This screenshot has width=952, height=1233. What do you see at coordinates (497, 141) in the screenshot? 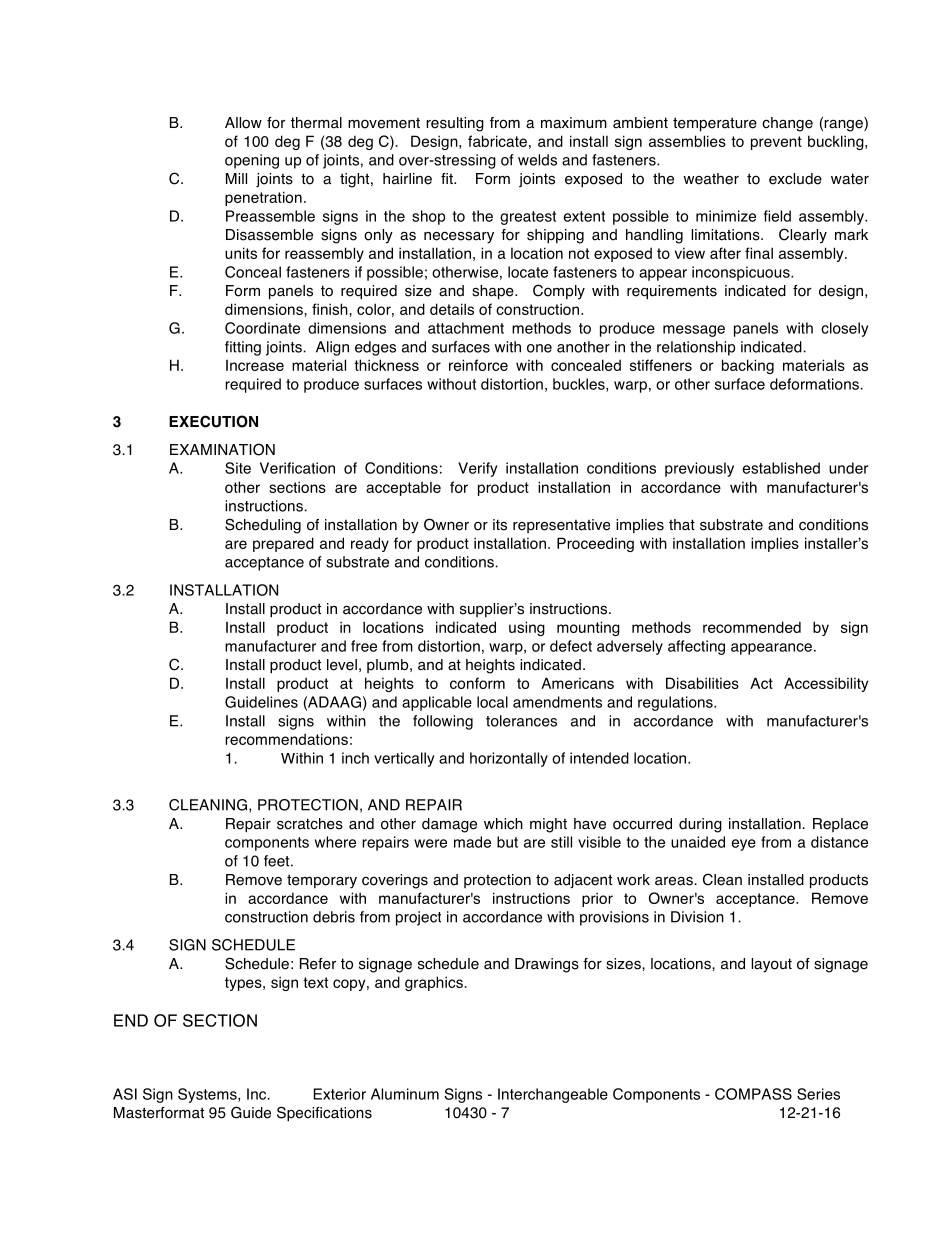
I see `fabricate` at bounding box center [497, 141].
